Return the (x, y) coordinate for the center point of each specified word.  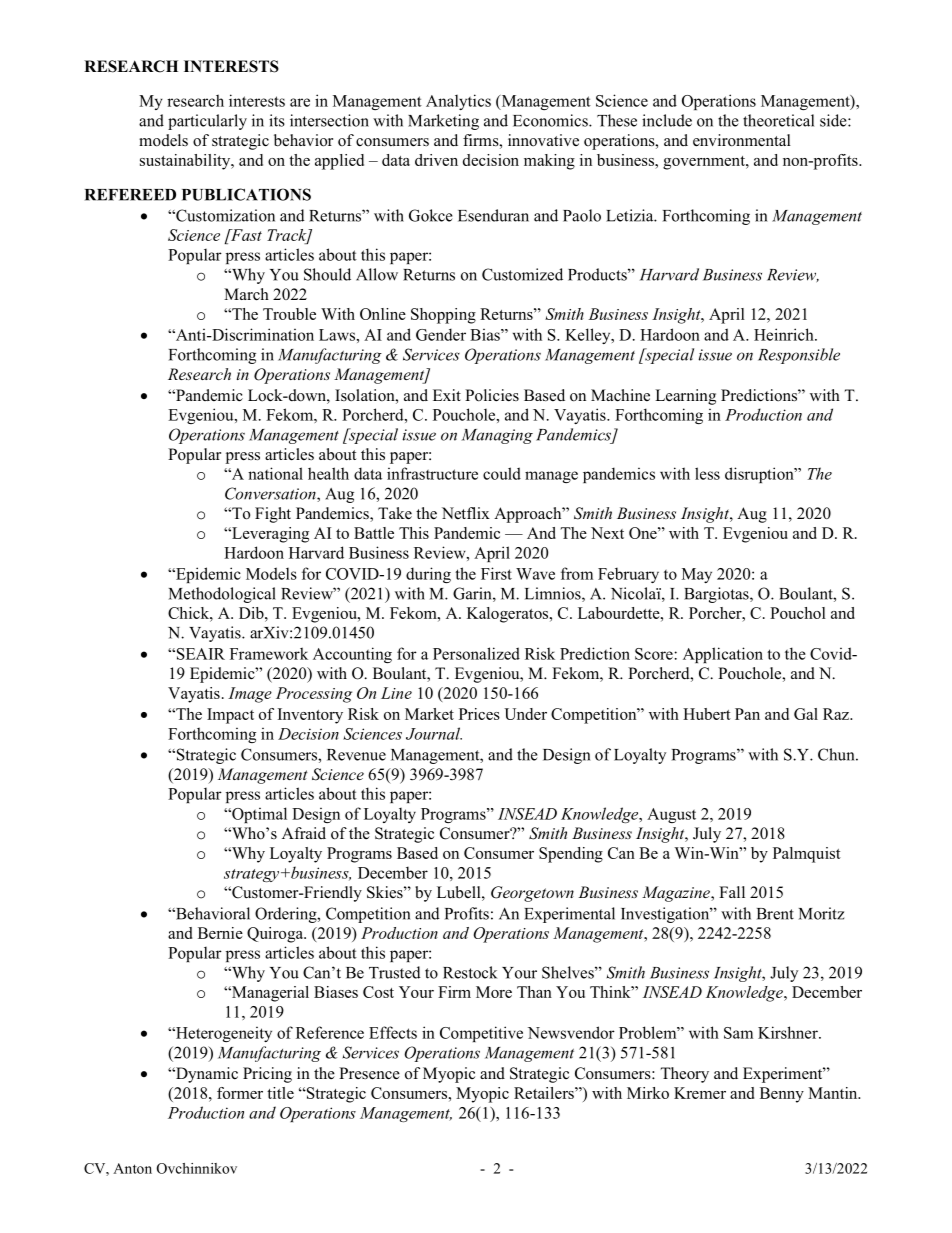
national (275, 473)
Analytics (458, 102)
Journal (434, 733)
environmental (742, 140)
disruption (760, 475)
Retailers (545, 1093)
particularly (207, 122)
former (240, 1093)
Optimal (258, 815)
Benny (782, 1095)
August (671, 815)
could (502, 473)
